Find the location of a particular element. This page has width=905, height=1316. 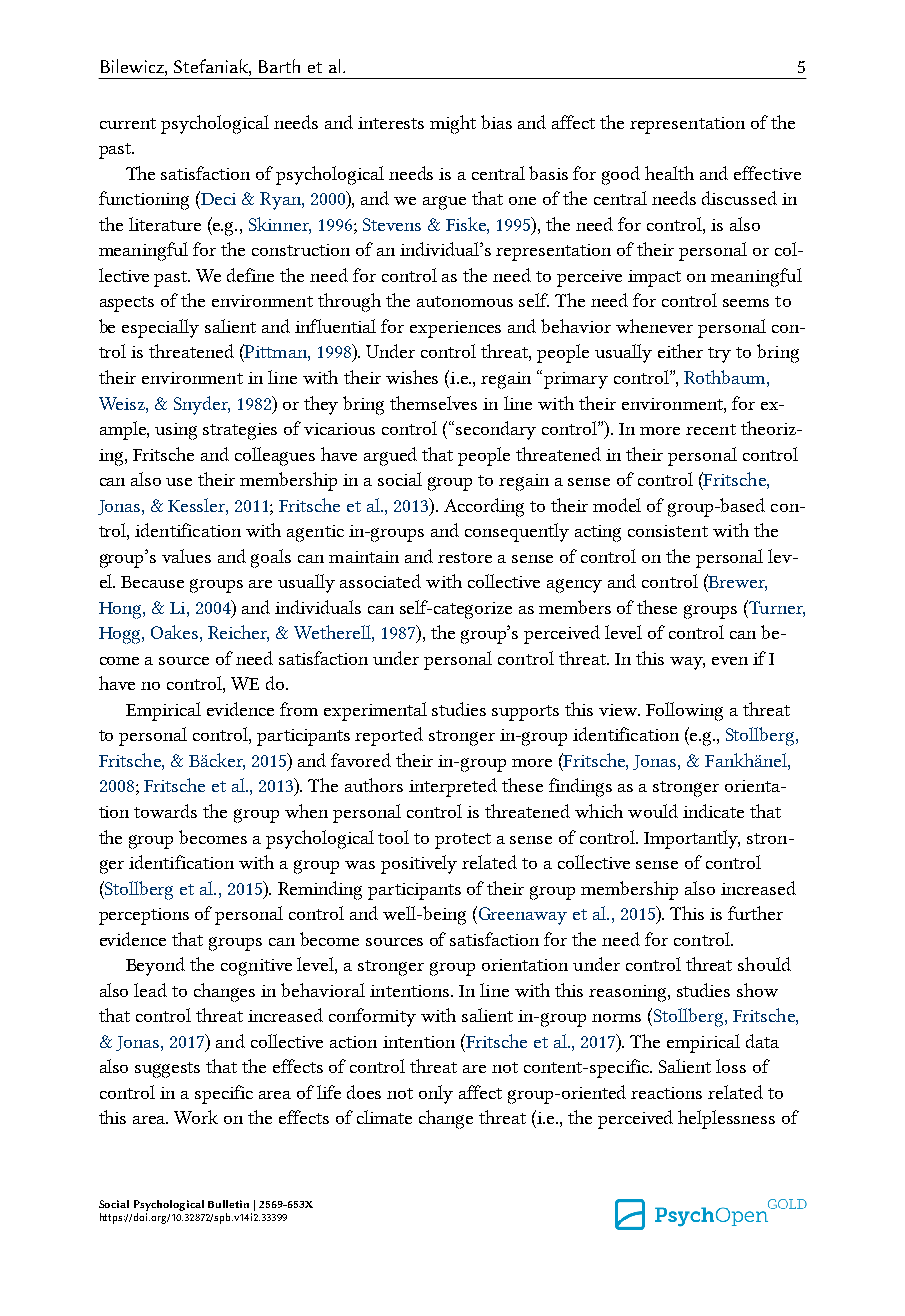

health is located at coordinates (669, 173).
